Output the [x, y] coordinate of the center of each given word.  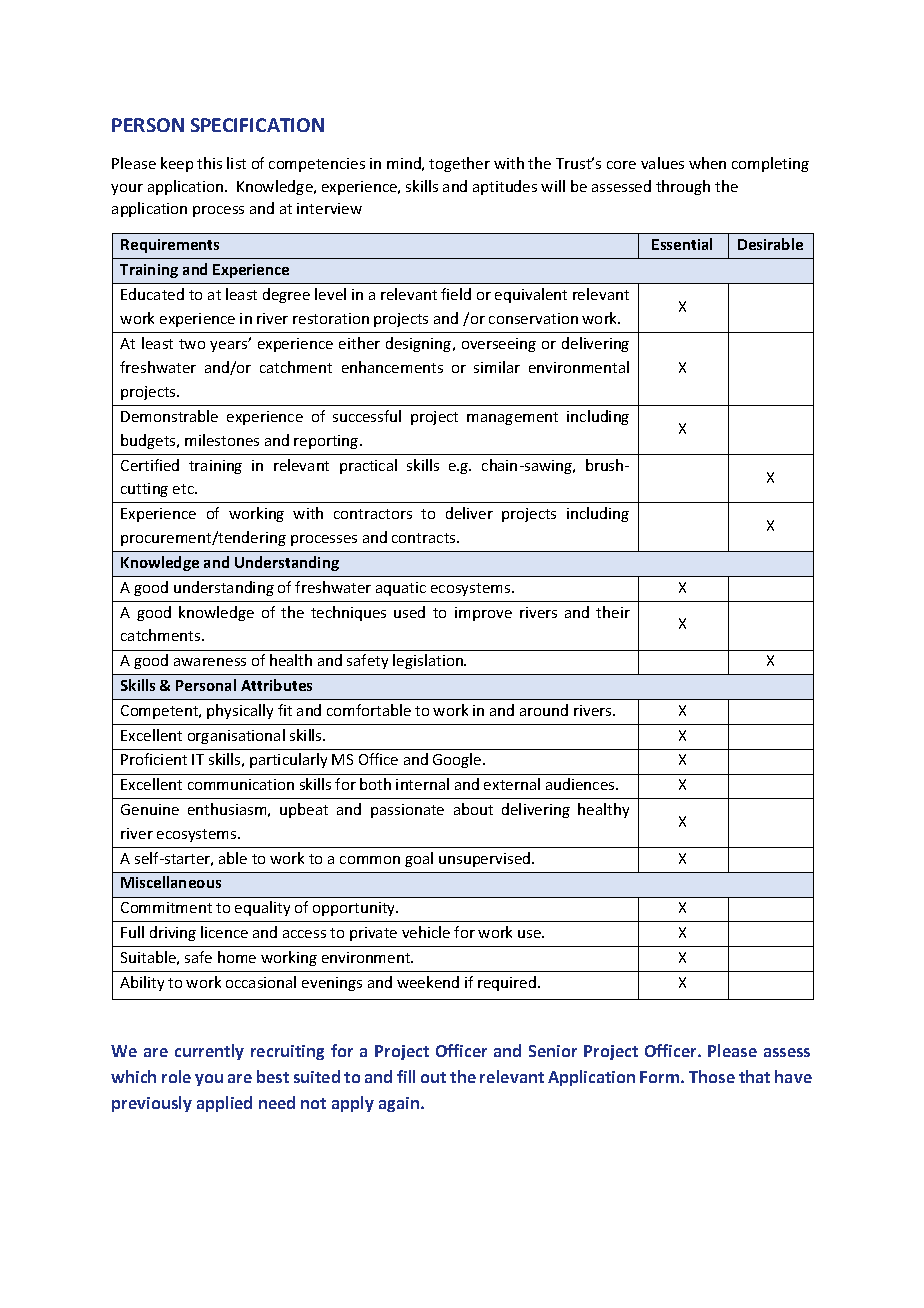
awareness [210, 662]
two [192, 344]
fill [406, 1076]
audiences [581, 784]
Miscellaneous [171, 882]
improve [483, 614]
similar [497, 367]
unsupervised [486, 859]
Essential [682, 244]
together [459, 164]
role [176, 1076]
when [707, 163]
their [613, 612]
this [209, 163]
